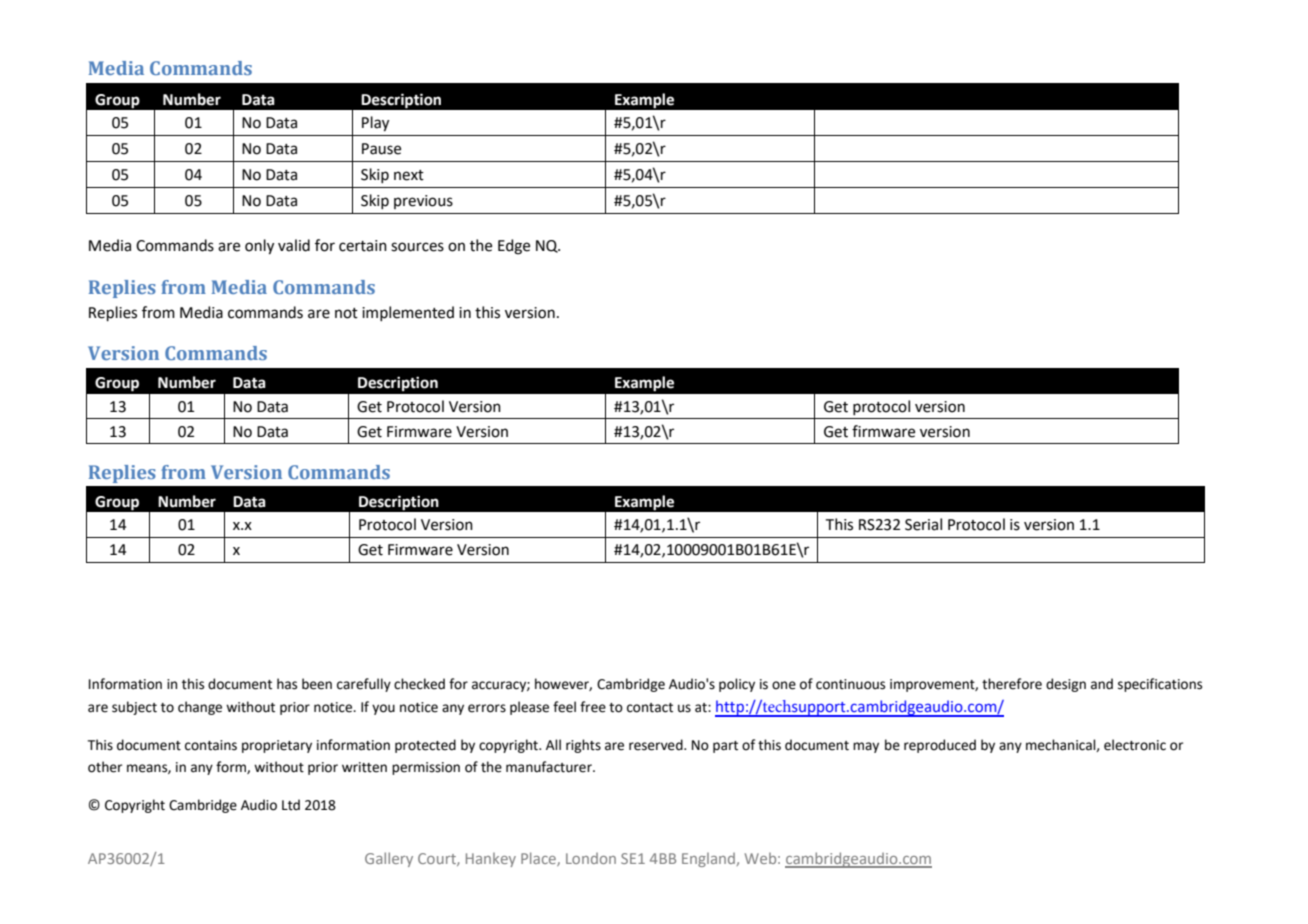 The image size is (1308, 924). What do you see at coordinates (291, 805) in the screenshot?
I see `Ltd` at bounding box center [291, 805].
